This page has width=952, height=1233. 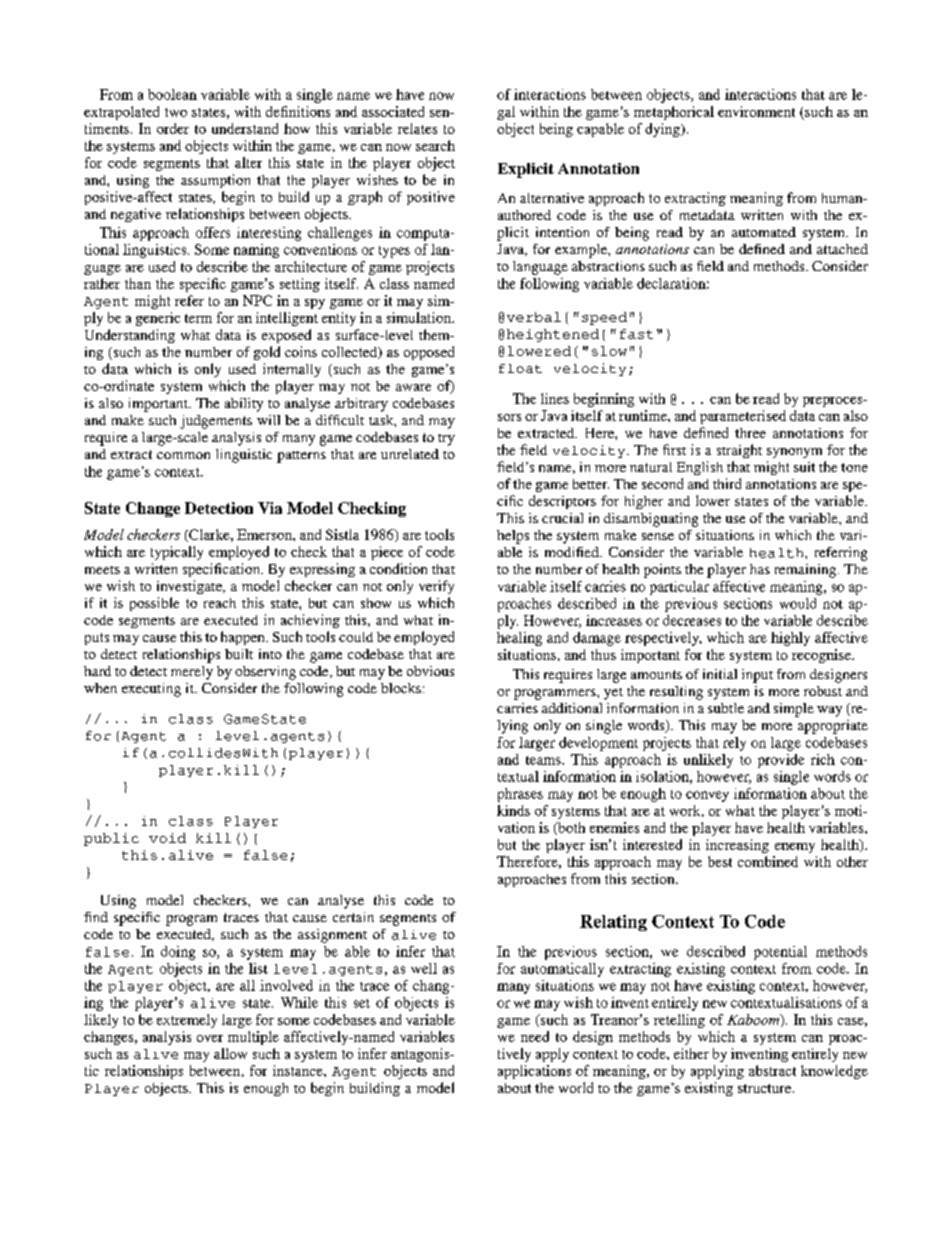 I want to click on obvious, so click(x=430, y=671).
